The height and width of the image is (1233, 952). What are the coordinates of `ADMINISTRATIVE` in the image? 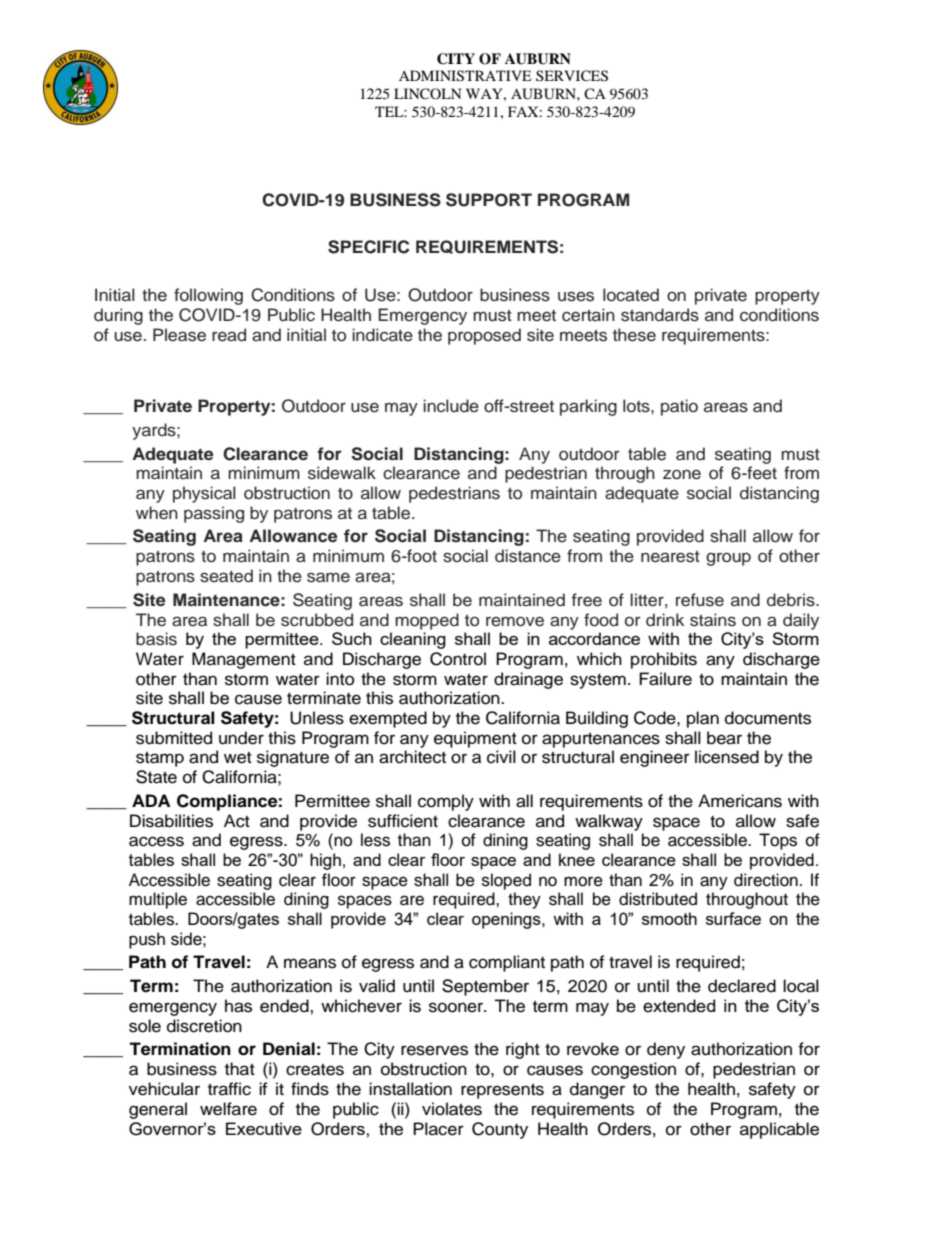 It's located at (465, 76).
